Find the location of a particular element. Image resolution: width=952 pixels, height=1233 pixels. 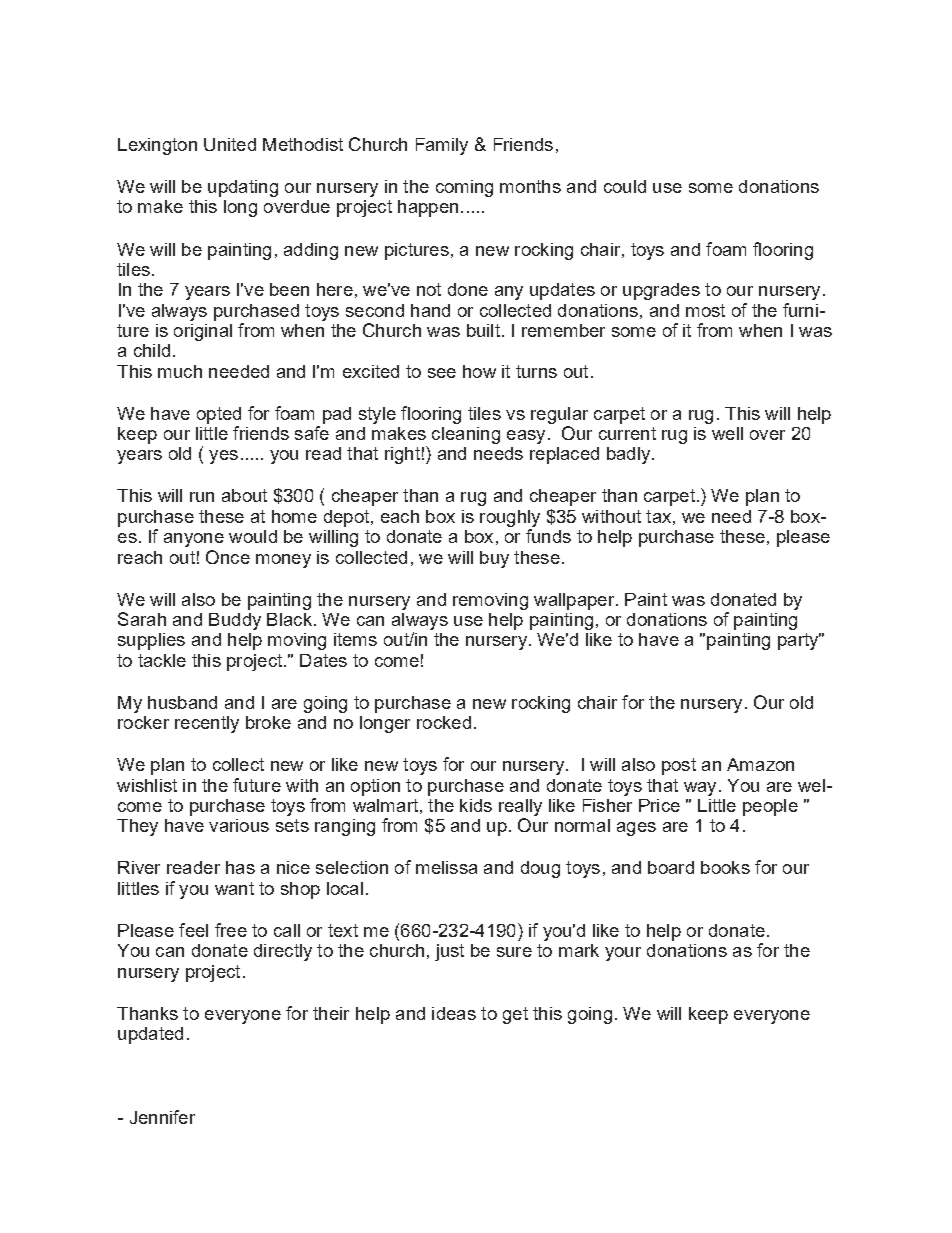

buy is located at coordinates (494, 559).
